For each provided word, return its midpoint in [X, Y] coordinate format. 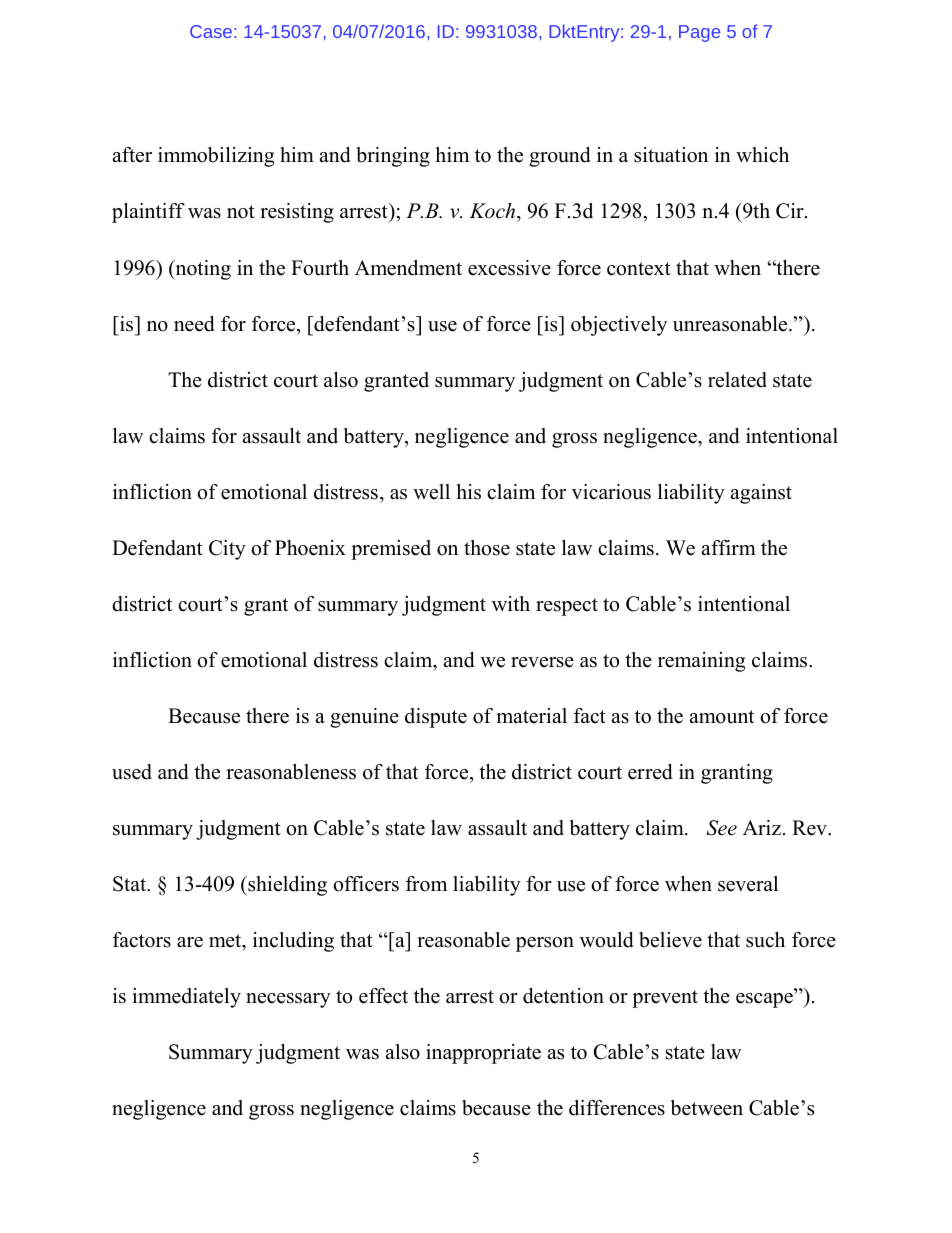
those [487, 548]
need [194, 324]
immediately [186, 998]
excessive [509, 268]
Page [699, 33]
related [737, 380]
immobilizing [216, 157]
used [132, 772]
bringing [393, 157]
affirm [729, 547]
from [426, 884]
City [227, 550]
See [722, 828]
